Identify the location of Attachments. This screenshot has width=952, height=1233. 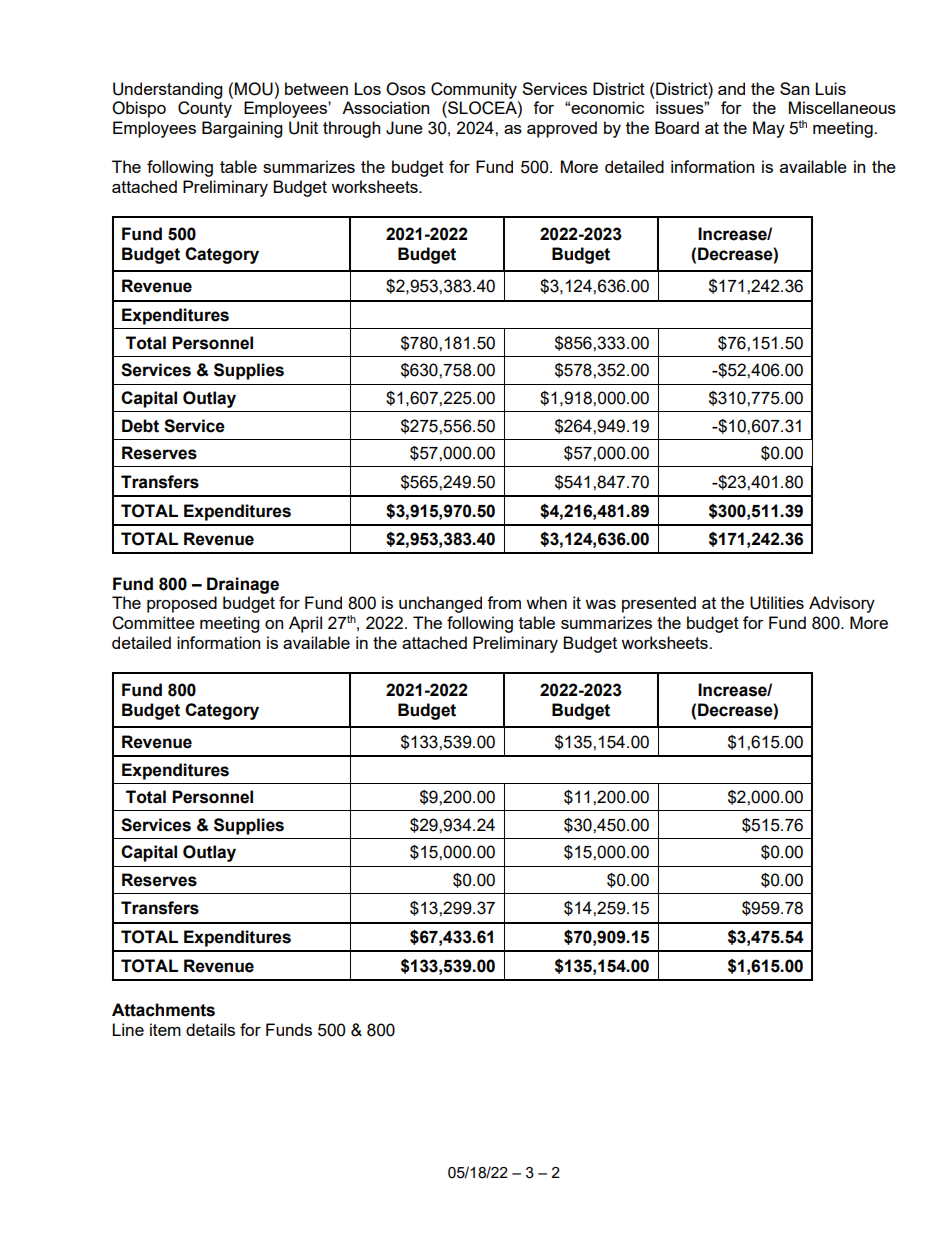
(163, 1010).
